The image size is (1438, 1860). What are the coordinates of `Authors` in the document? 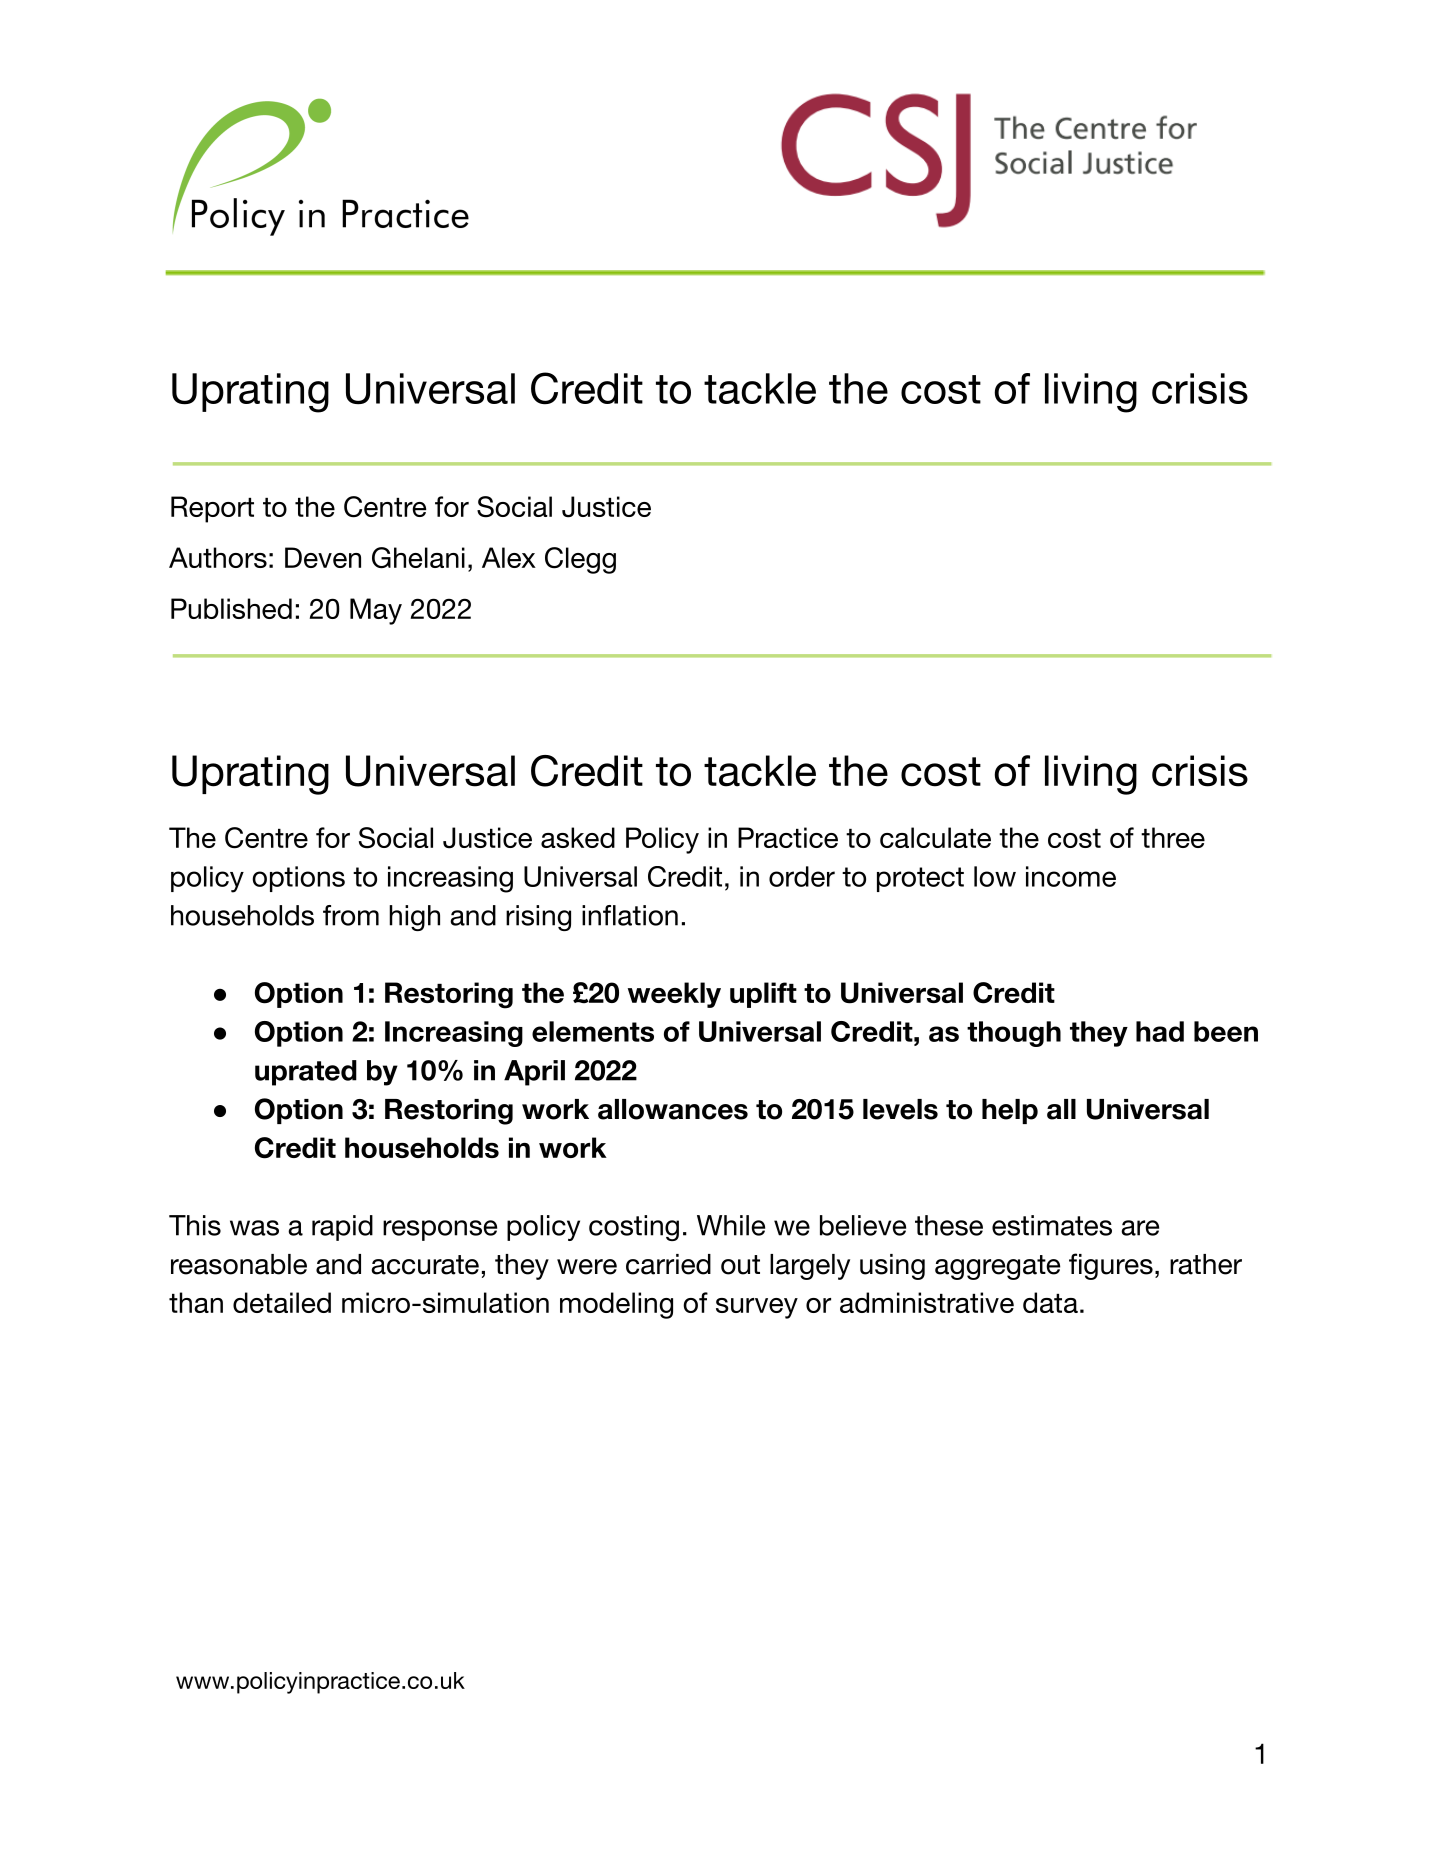 It's located at (218, 557).
